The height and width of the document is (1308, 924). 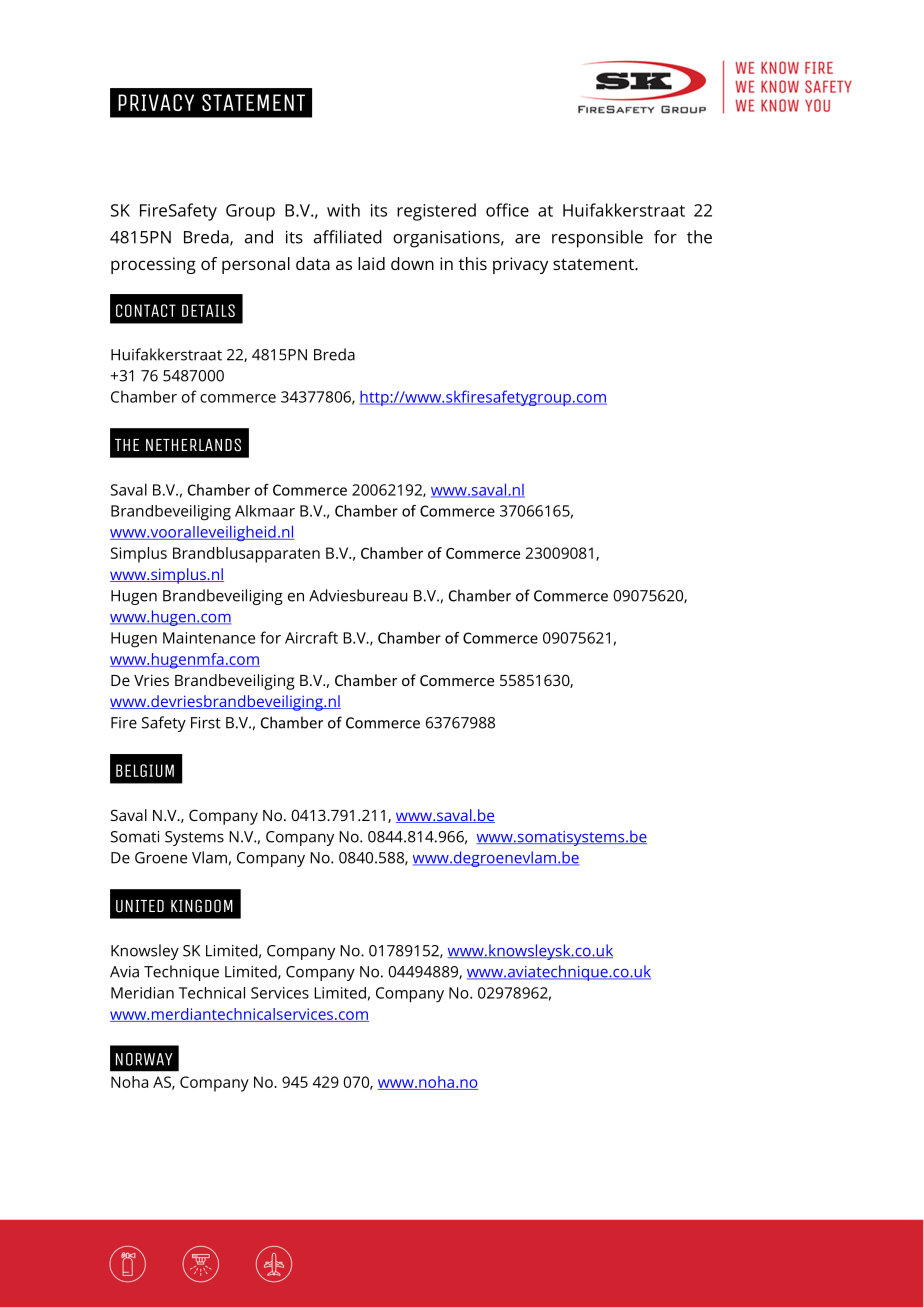 What do you see at coordinates (527, 239) in the document?
I see `are` at bounding box center [527, 239].
